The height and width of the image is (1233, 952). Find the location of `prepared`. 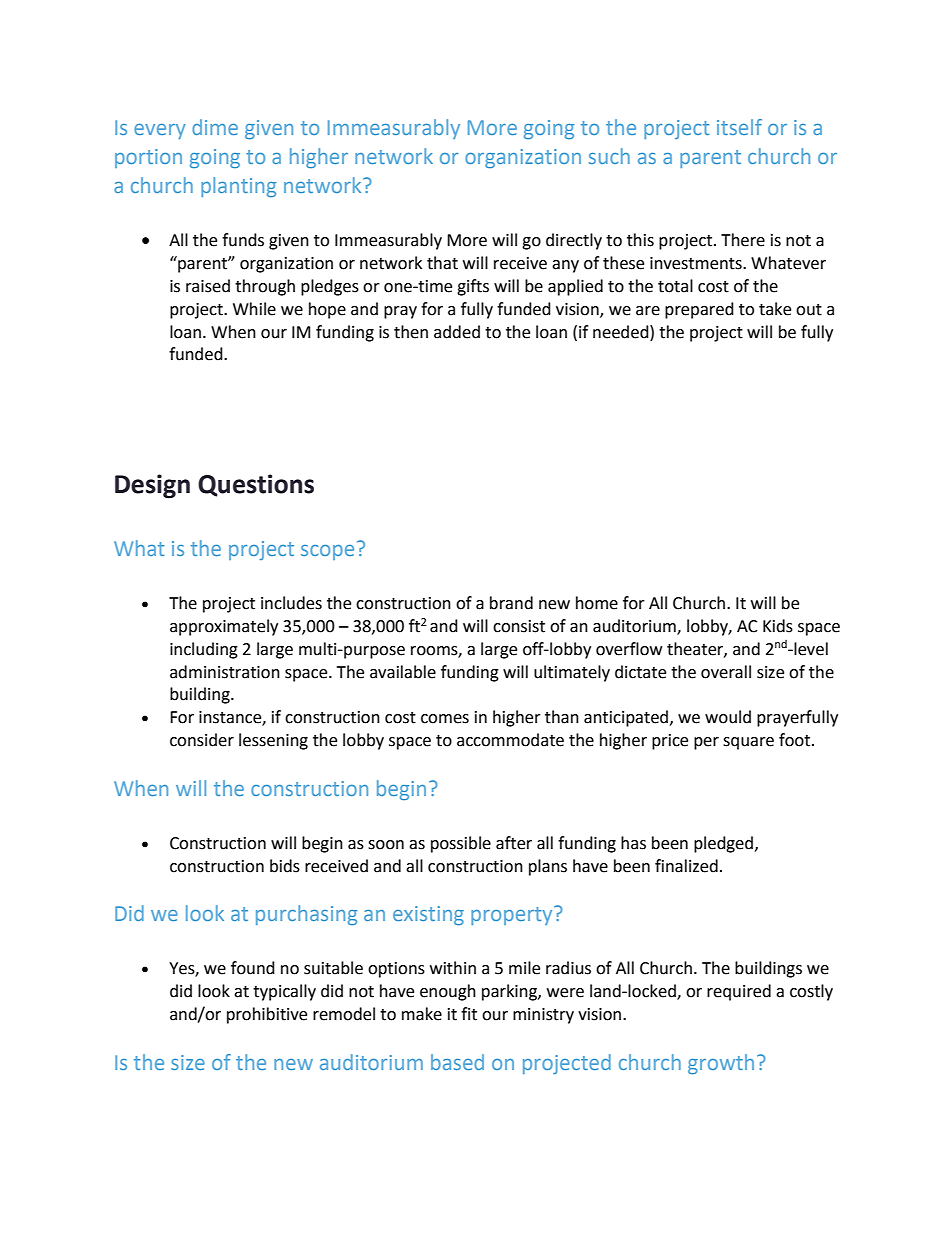

prepared is located at coordinates (699, 310).
